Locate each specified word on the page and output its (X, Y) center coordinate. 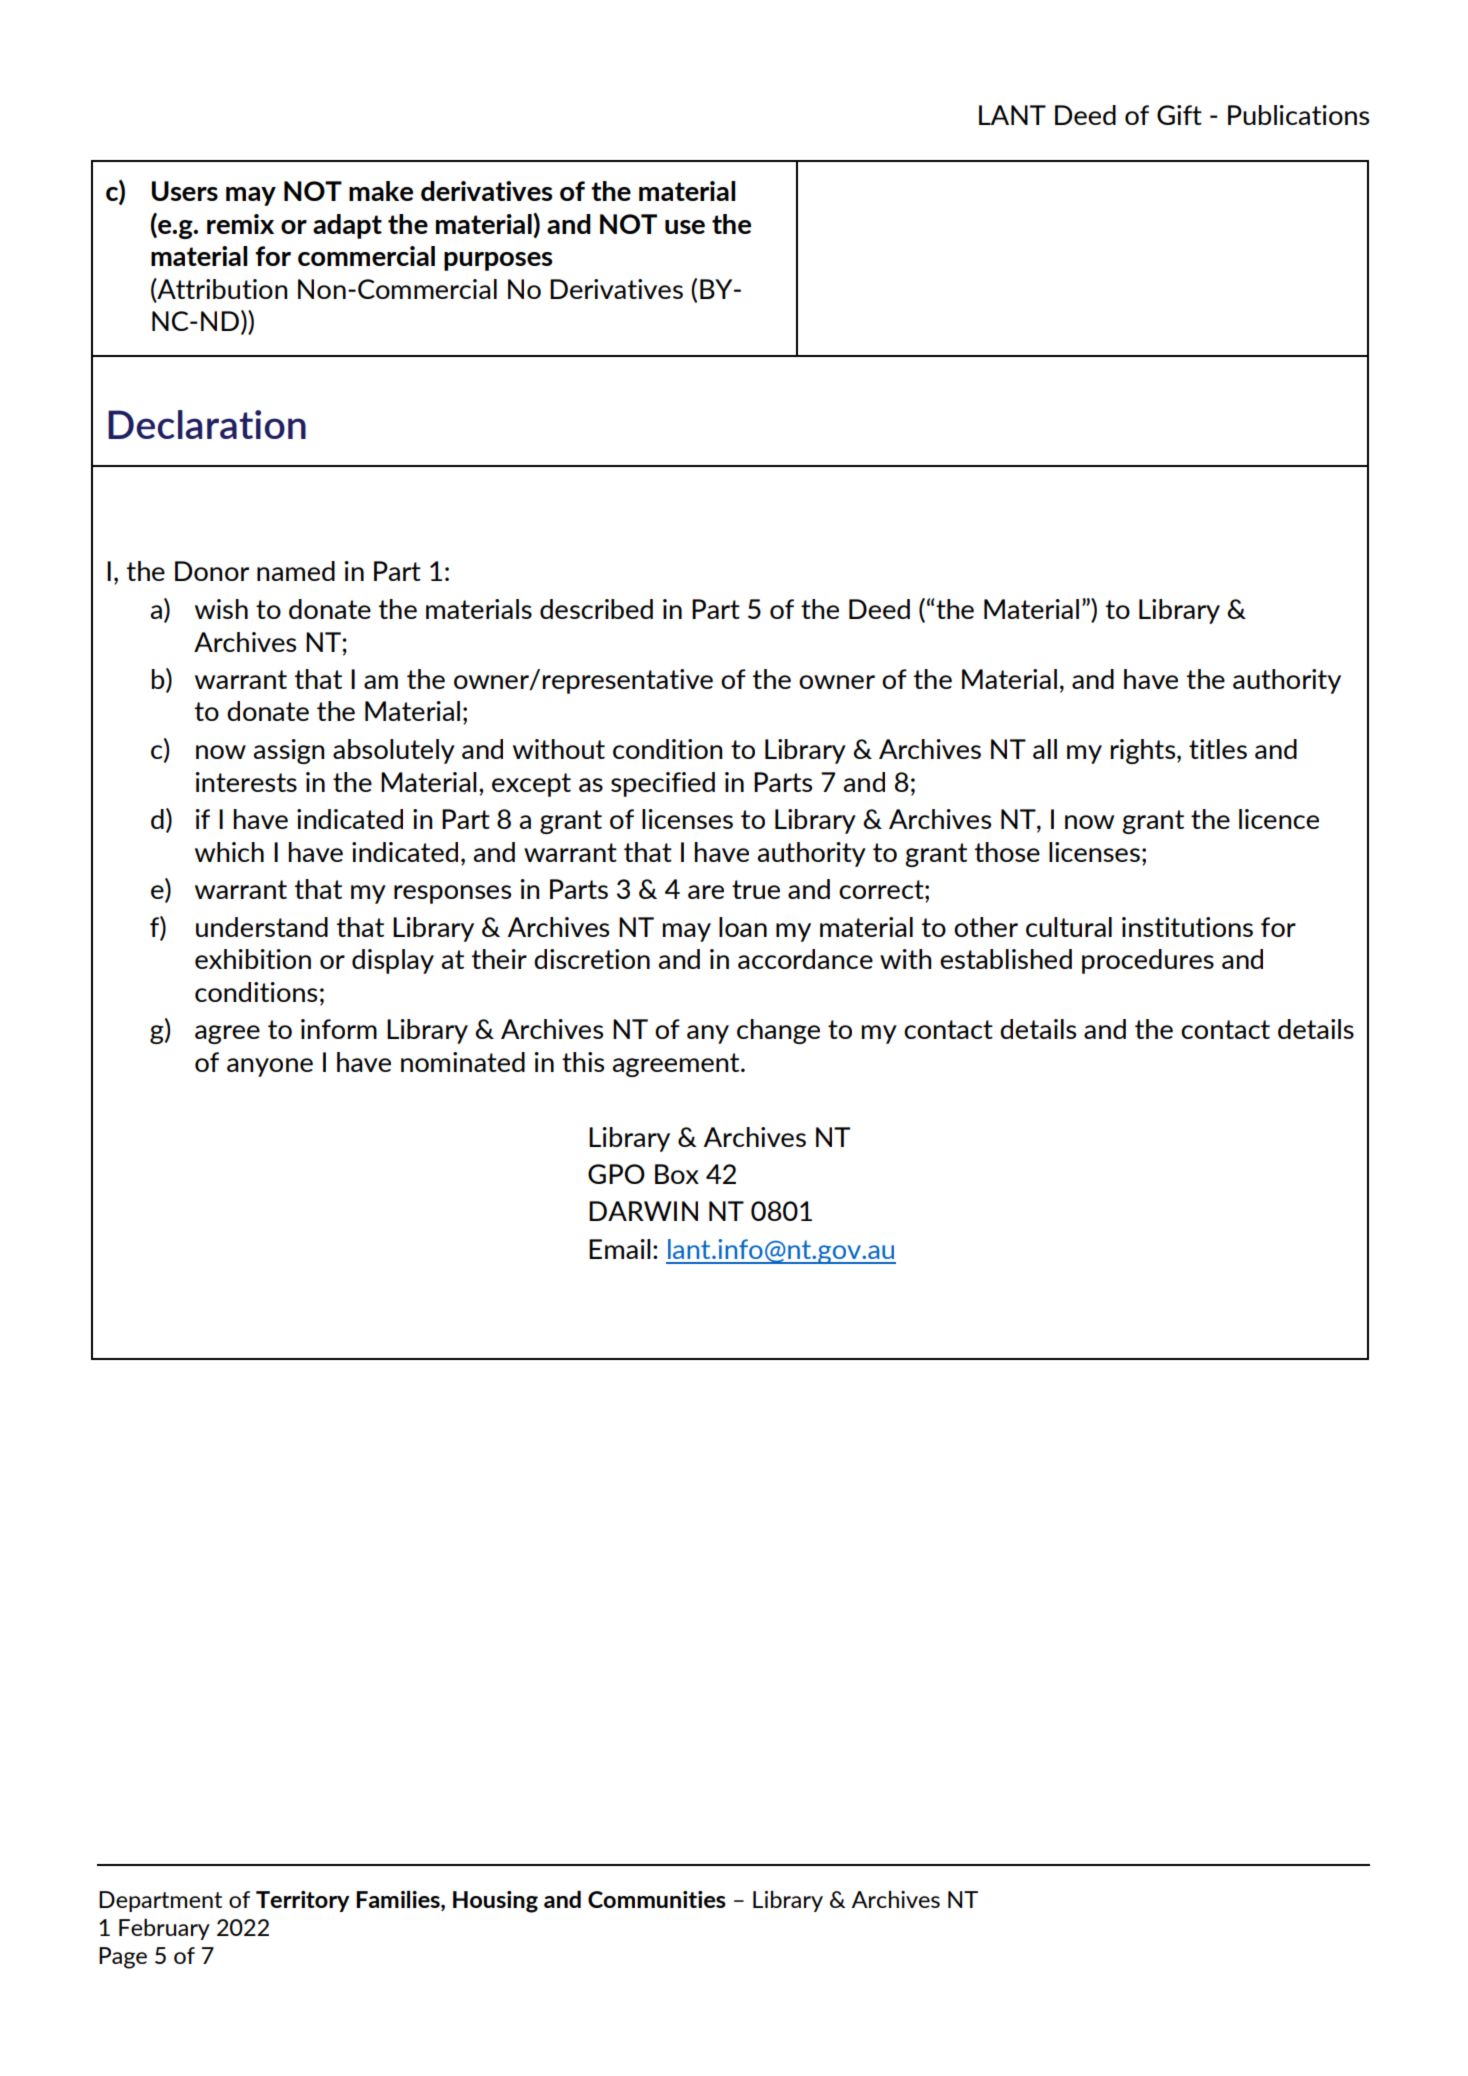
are (706, 892)
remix (240, 224)
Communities (657, 1899)
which (229, 852)
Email (620, 1249)
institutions (1187, 927)
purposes (498, 261)
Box (677, 1174)
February (164, 1929)
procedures (1148, 961)
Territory (303, 1901)
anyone (270, 1067)
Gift (1179, 115)
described (596, 609)
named (296, 571)
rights (1144, 751)
